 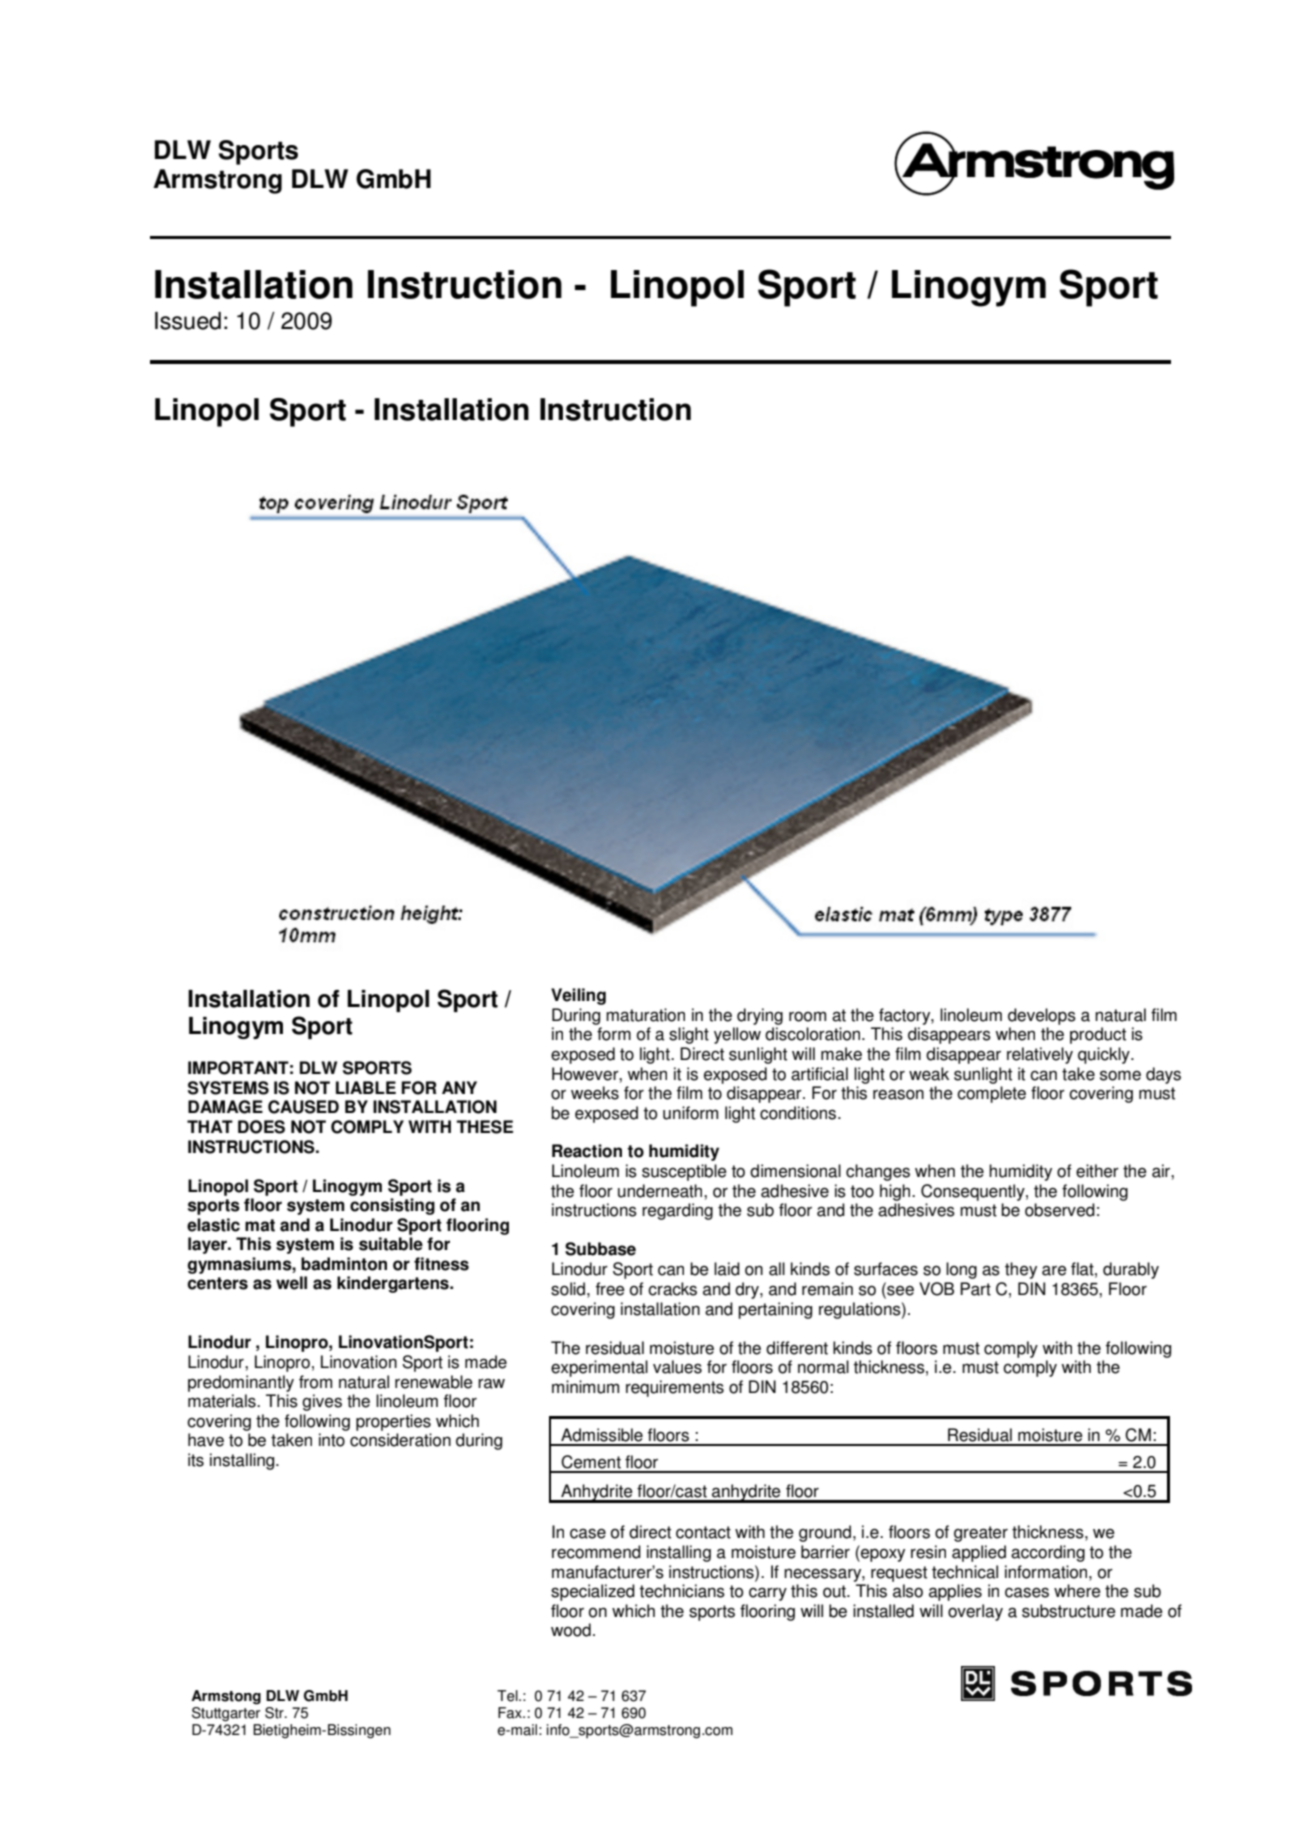 What do you see at coordinates (1042, 1016) in the screenshot?
I see `develops` at bounding box center [1042, 1016].
